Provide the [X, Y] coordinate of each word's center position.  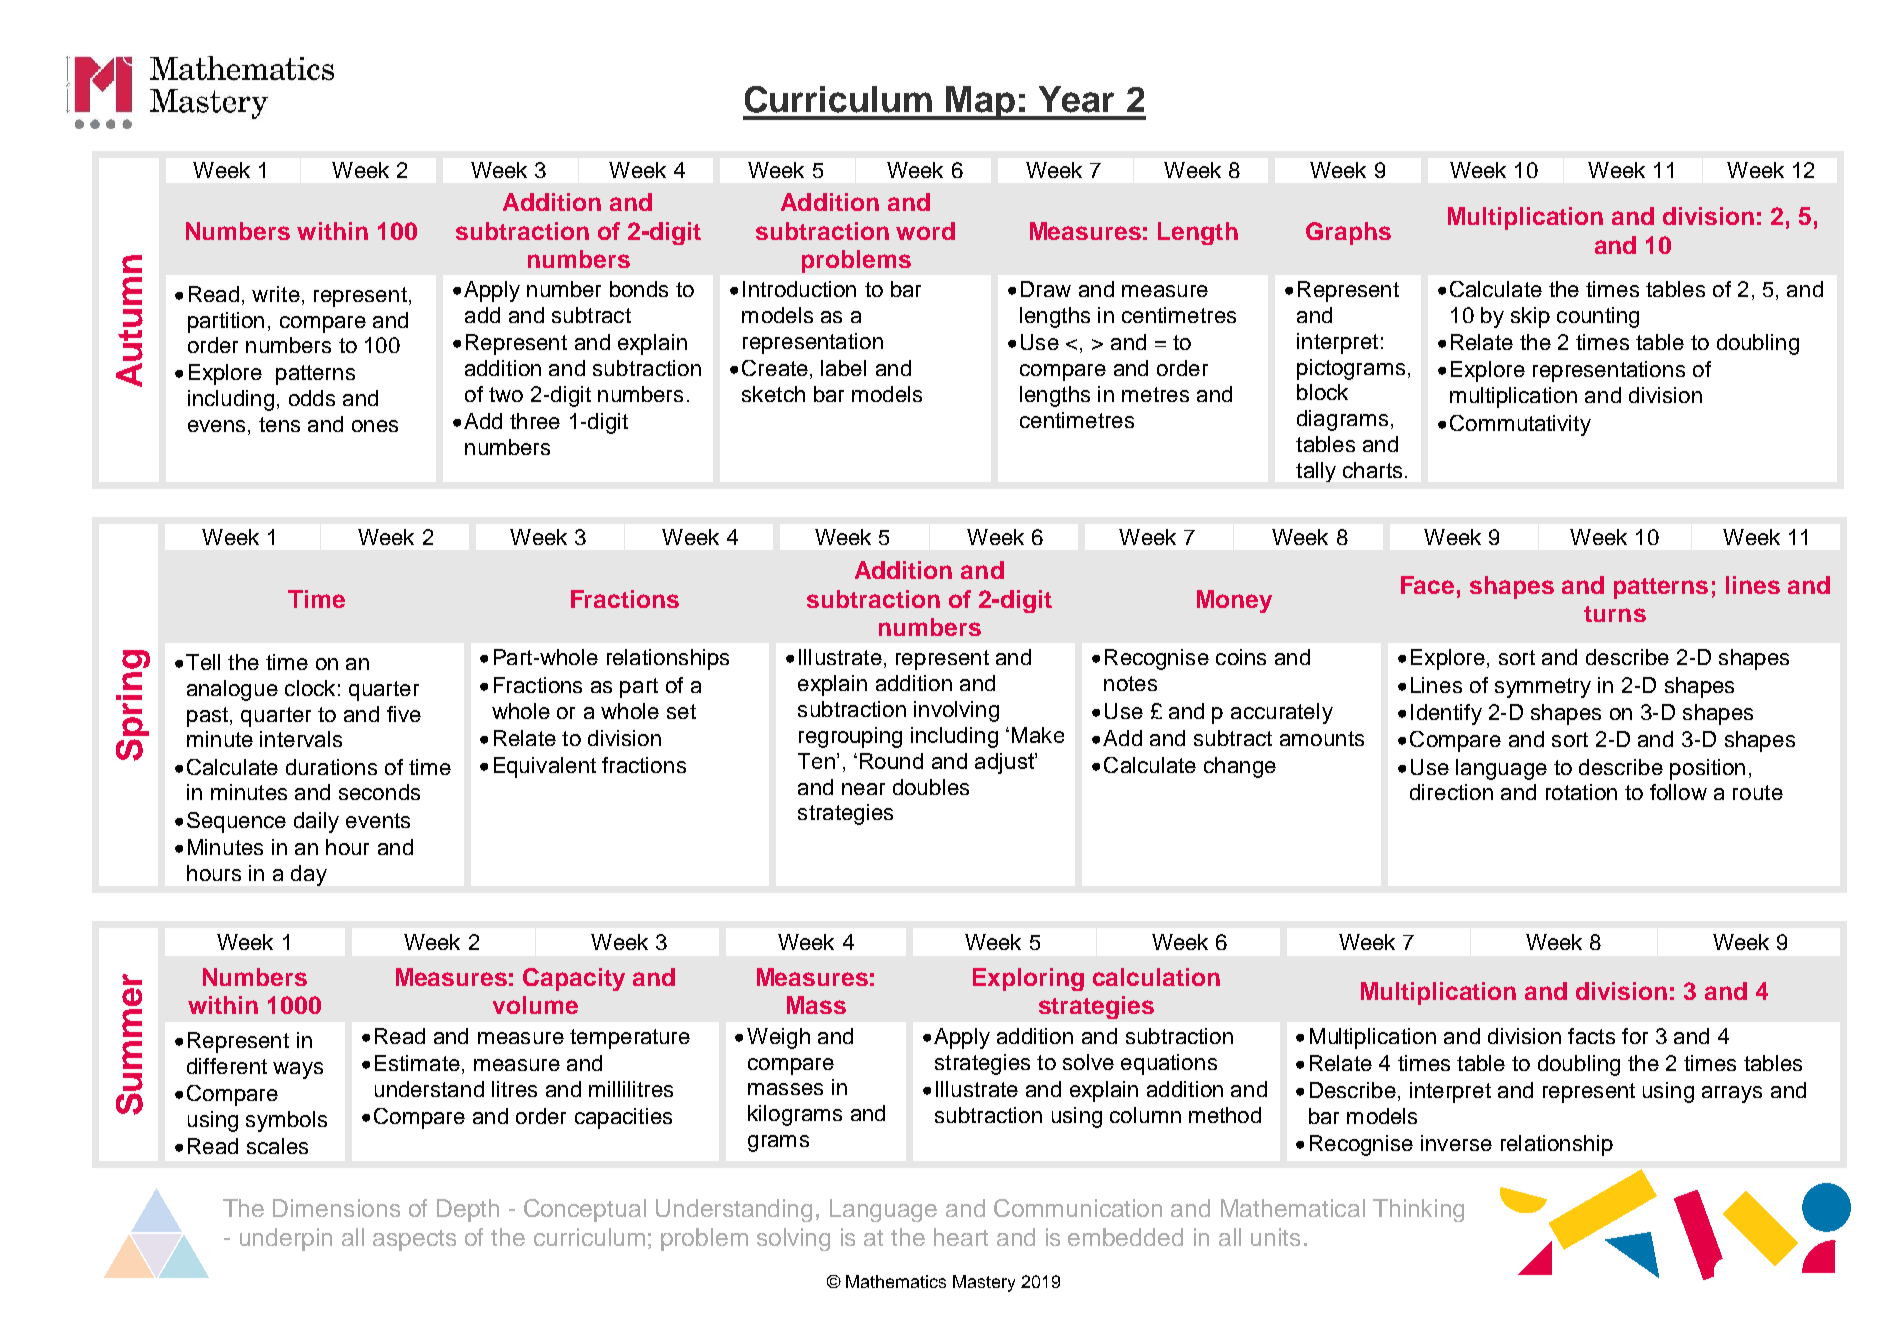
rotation [1581, 792]
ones [375, 426]
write [276, 294]
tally [1316, 472]
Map [980, 103]
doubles [931, 787]
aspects [414, 1240]
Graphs [1348, 233]
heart [961, 1237]
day [309, 875]
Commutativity [1520, 425]
